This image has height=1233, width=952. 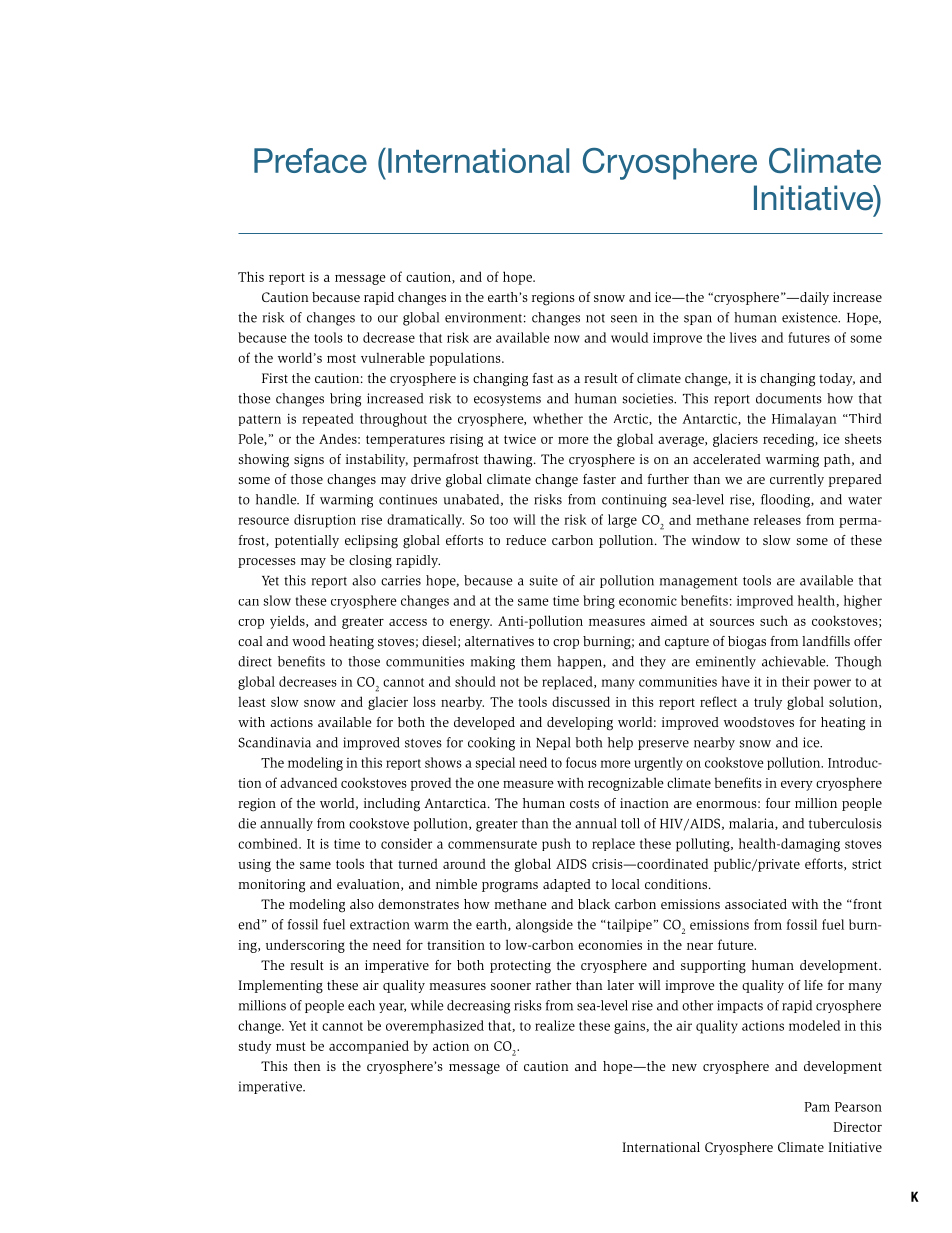 What do you see at coordinates (556, 844) in the image?
I see `push` at bounding box center [556, 844].
